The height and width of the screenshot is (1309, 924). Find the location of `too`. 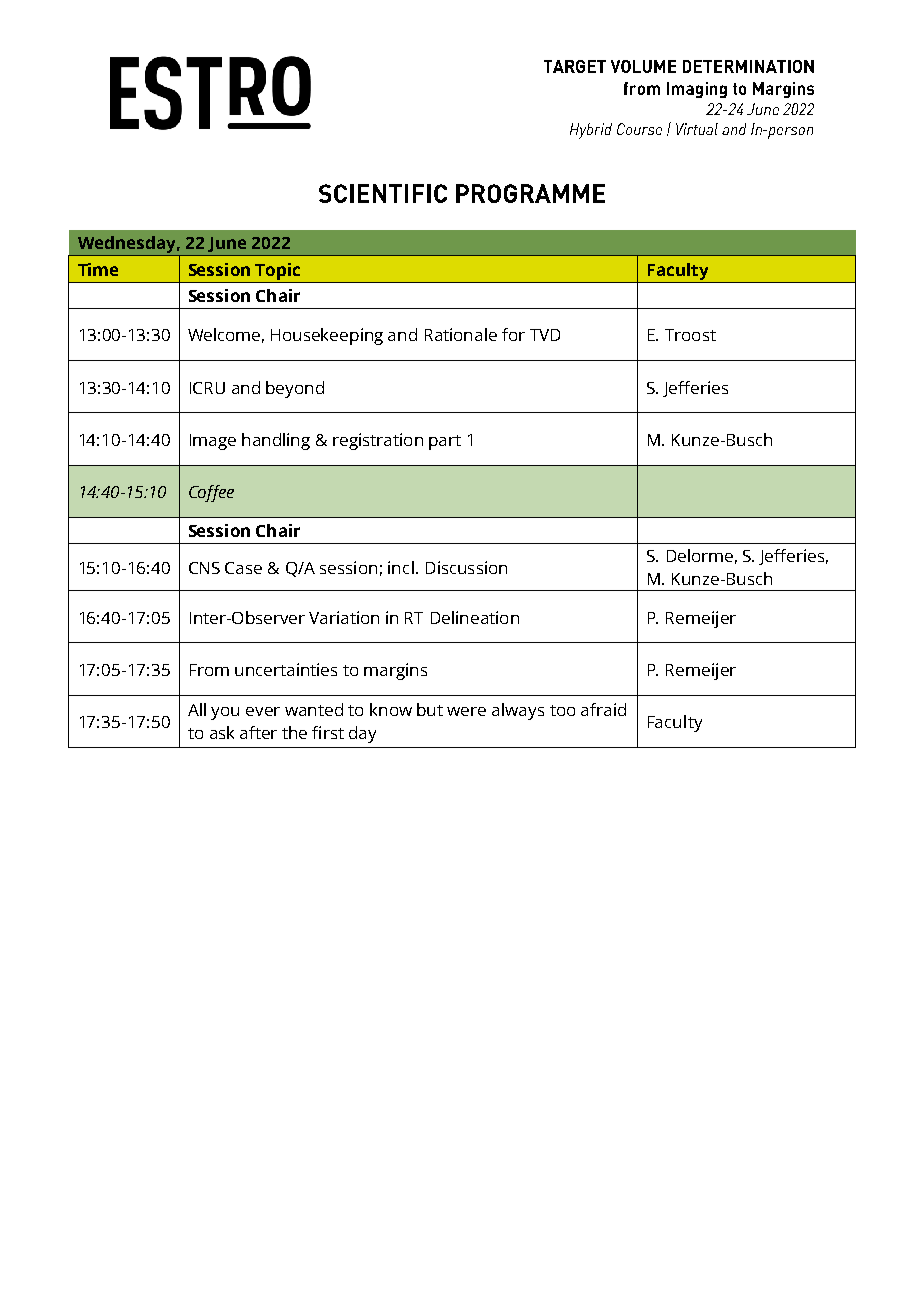

too is located at coordinates (562, 710).
